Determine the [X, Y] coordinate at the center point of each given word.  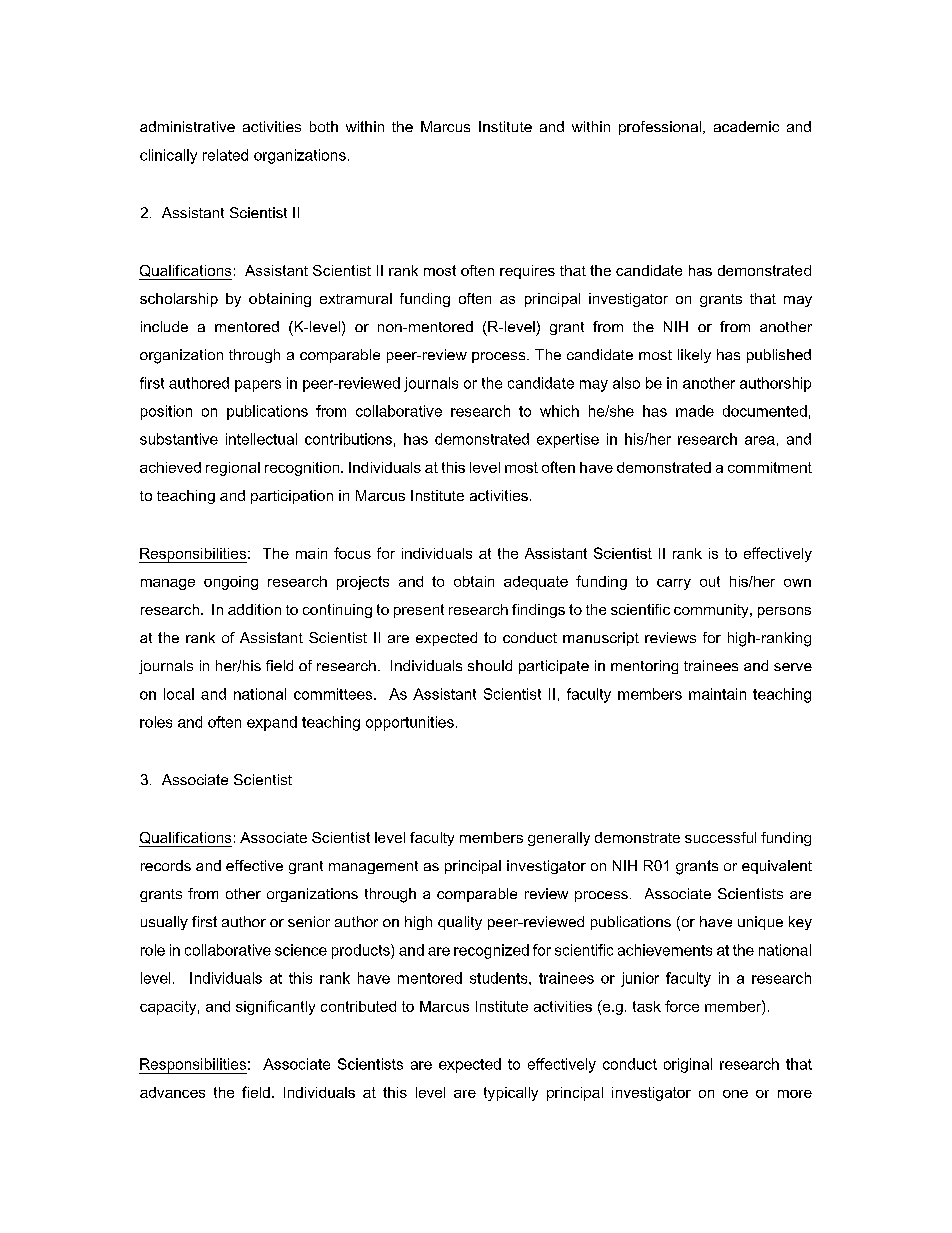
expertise [568, 440]
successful [720, 837]
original [688, 1065]
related [225, 155]
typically [511, 1094]
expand [272, 723]
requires [527, 272]
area [760, 440]
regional [233, 469]
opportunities [410, 723]
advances [172, 1092]
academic [746, 126]
